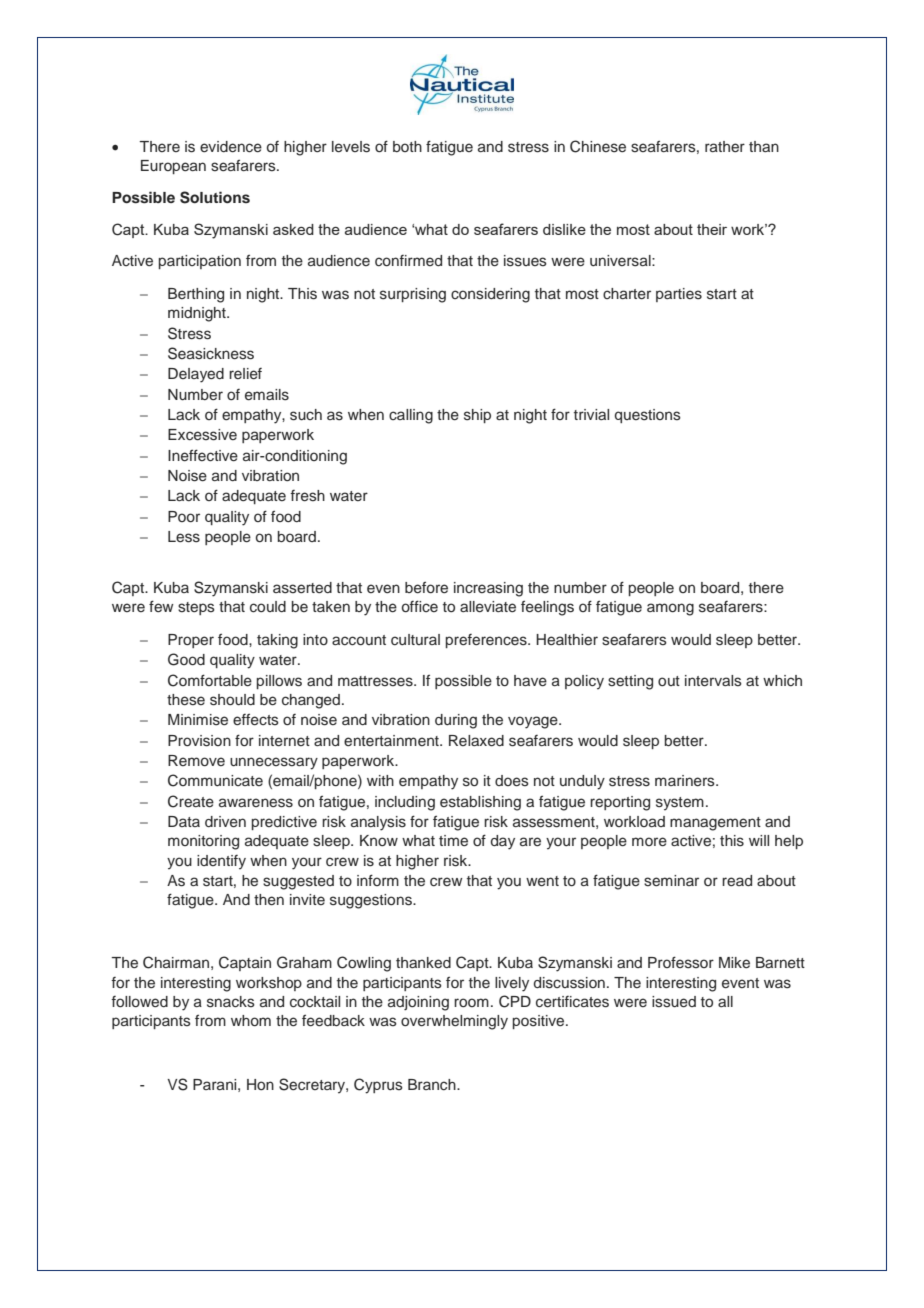 Image resolution: width=924 pixels, height=1308 pixels. I want to click on Solutions, so click(215, 197).
